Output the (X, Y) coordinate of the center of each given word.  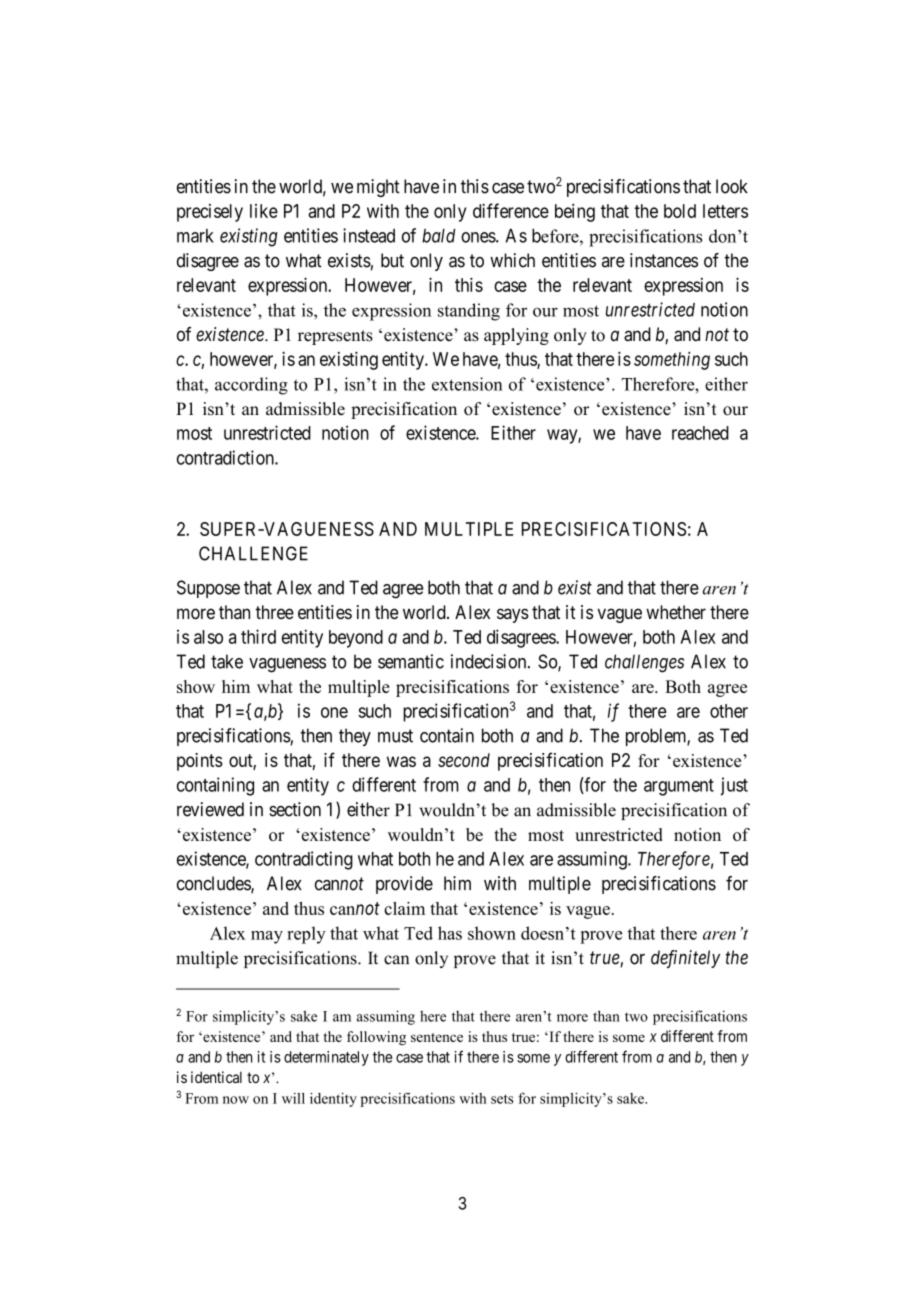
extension (467, 384)
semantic (411, 661)
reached (700, 433)
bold (680, 211)
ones (479, 237)
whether (676, 612)
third (258, 636)
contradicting (304, 860)
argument (679, 787)
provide (404, 885)
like (264, 211)
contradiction (226, 457)
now (236, 1100)
